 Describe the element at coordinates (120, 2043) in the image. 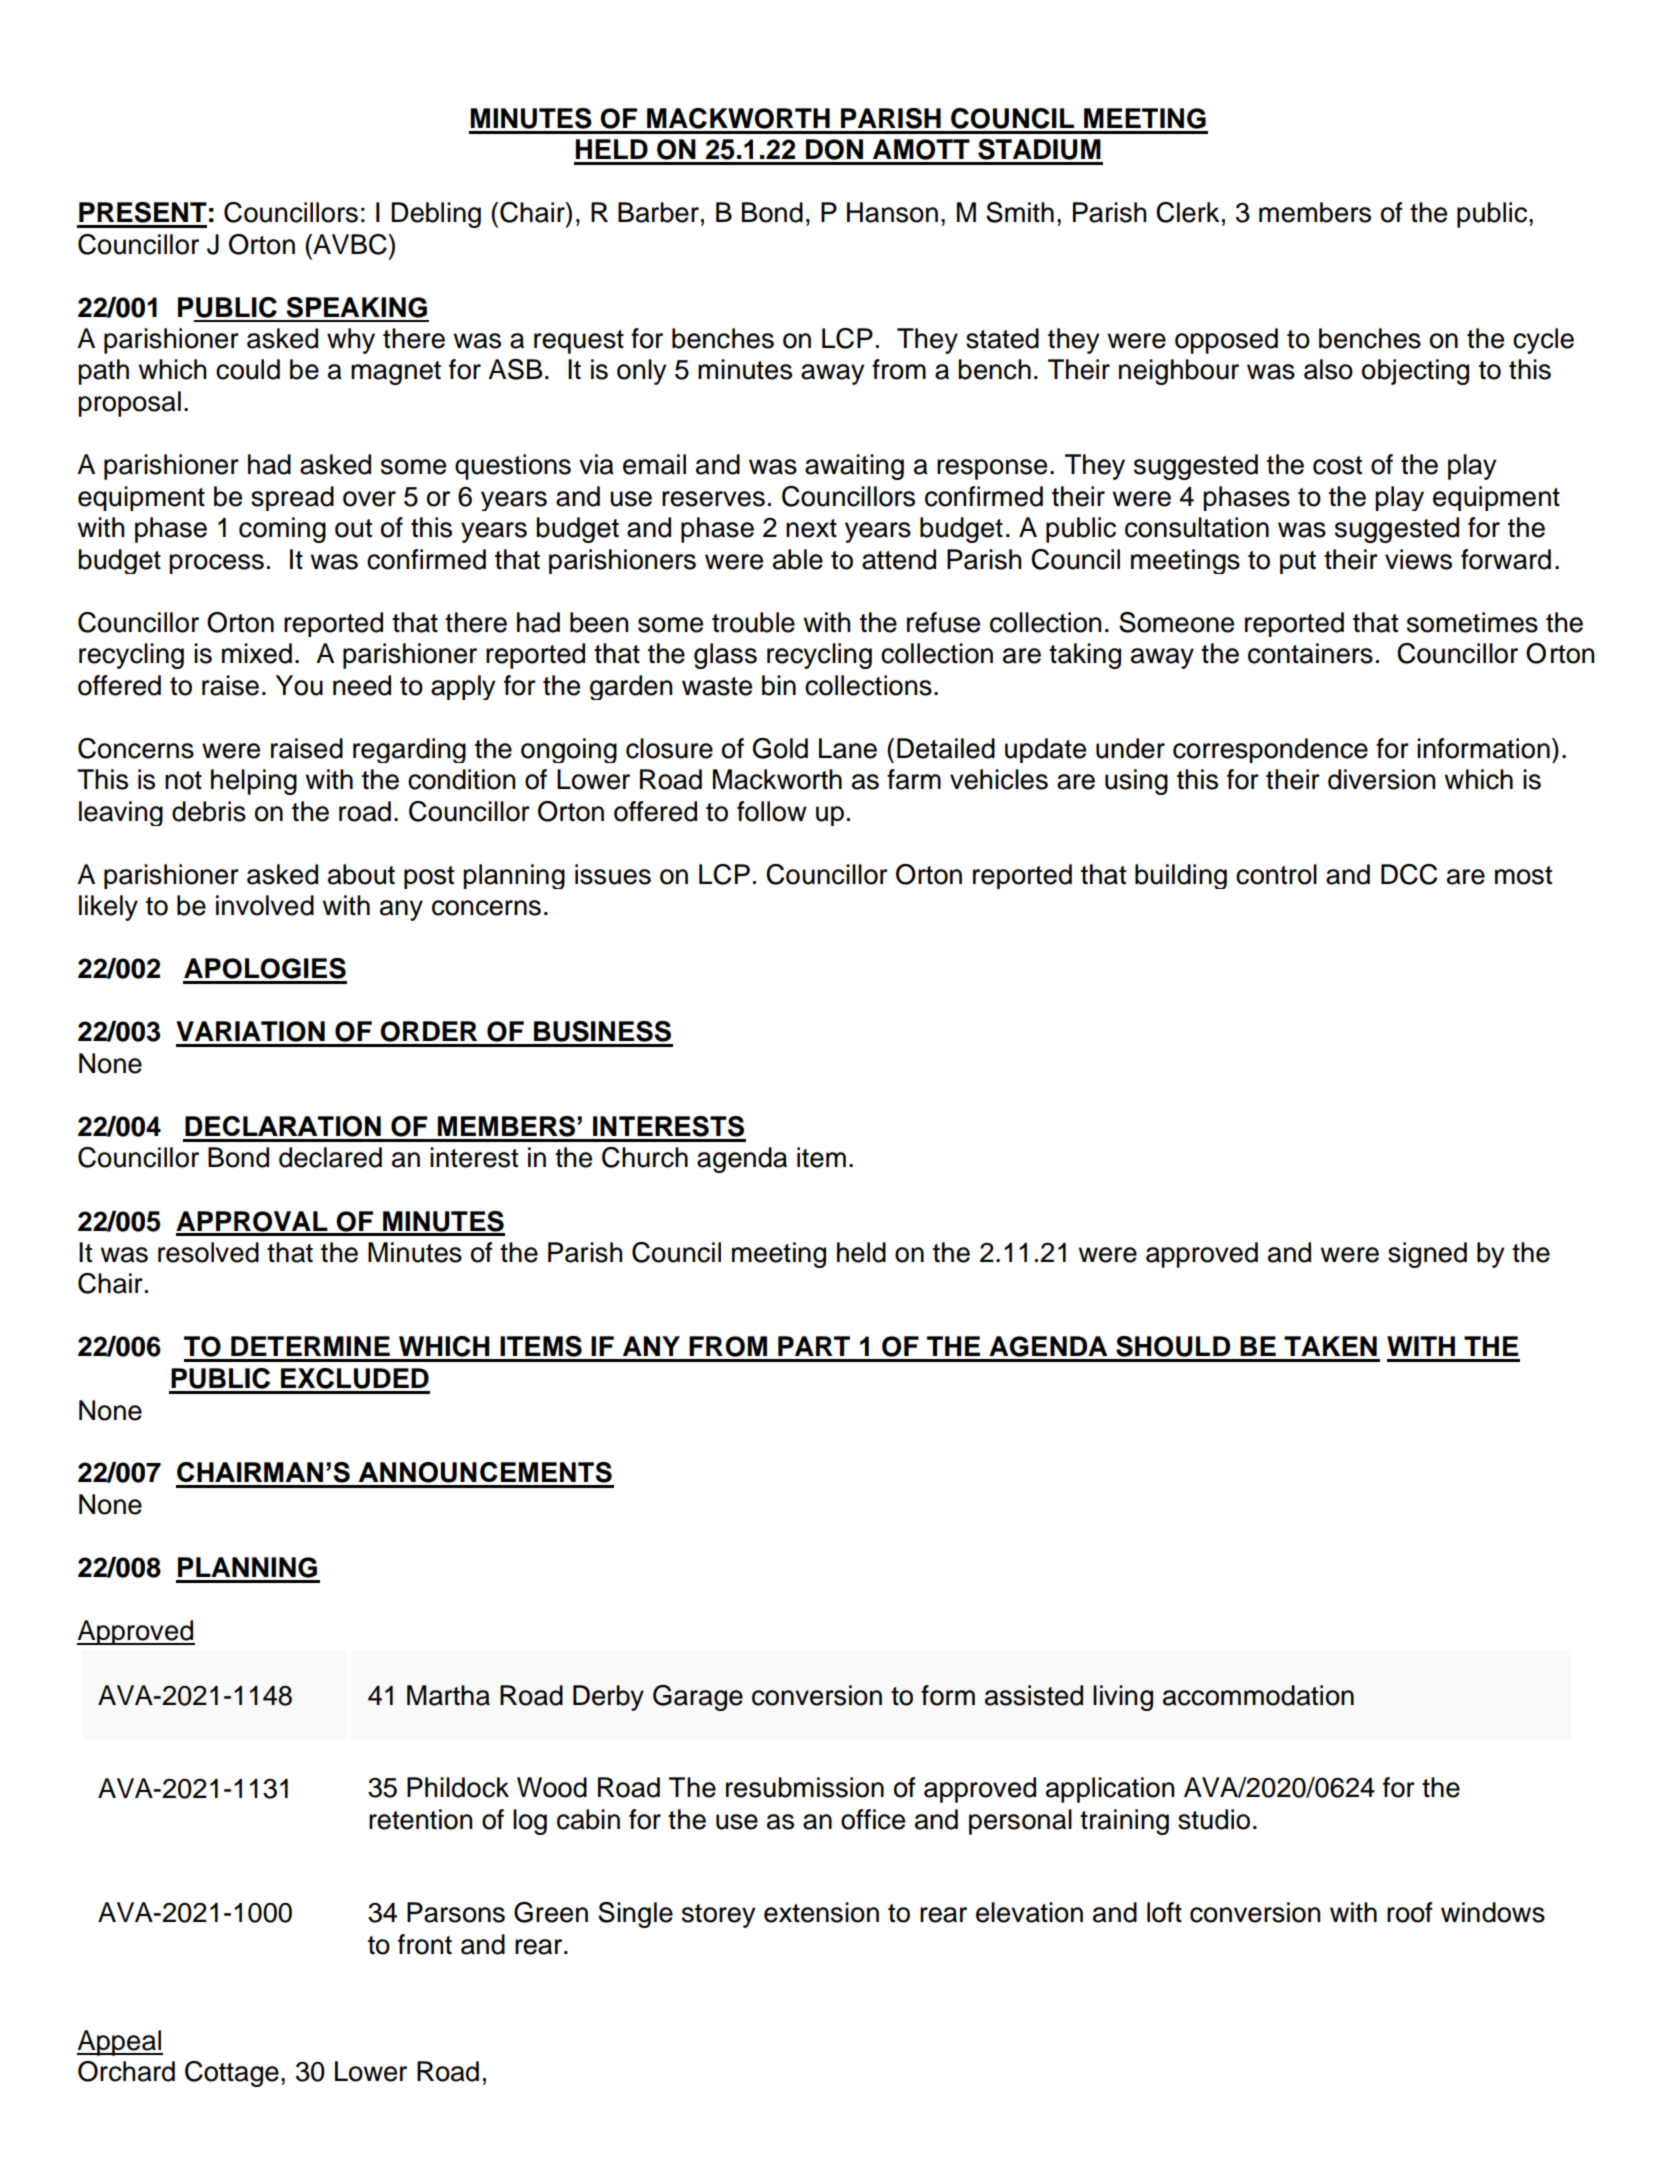

I see `Appeal` at that location.
